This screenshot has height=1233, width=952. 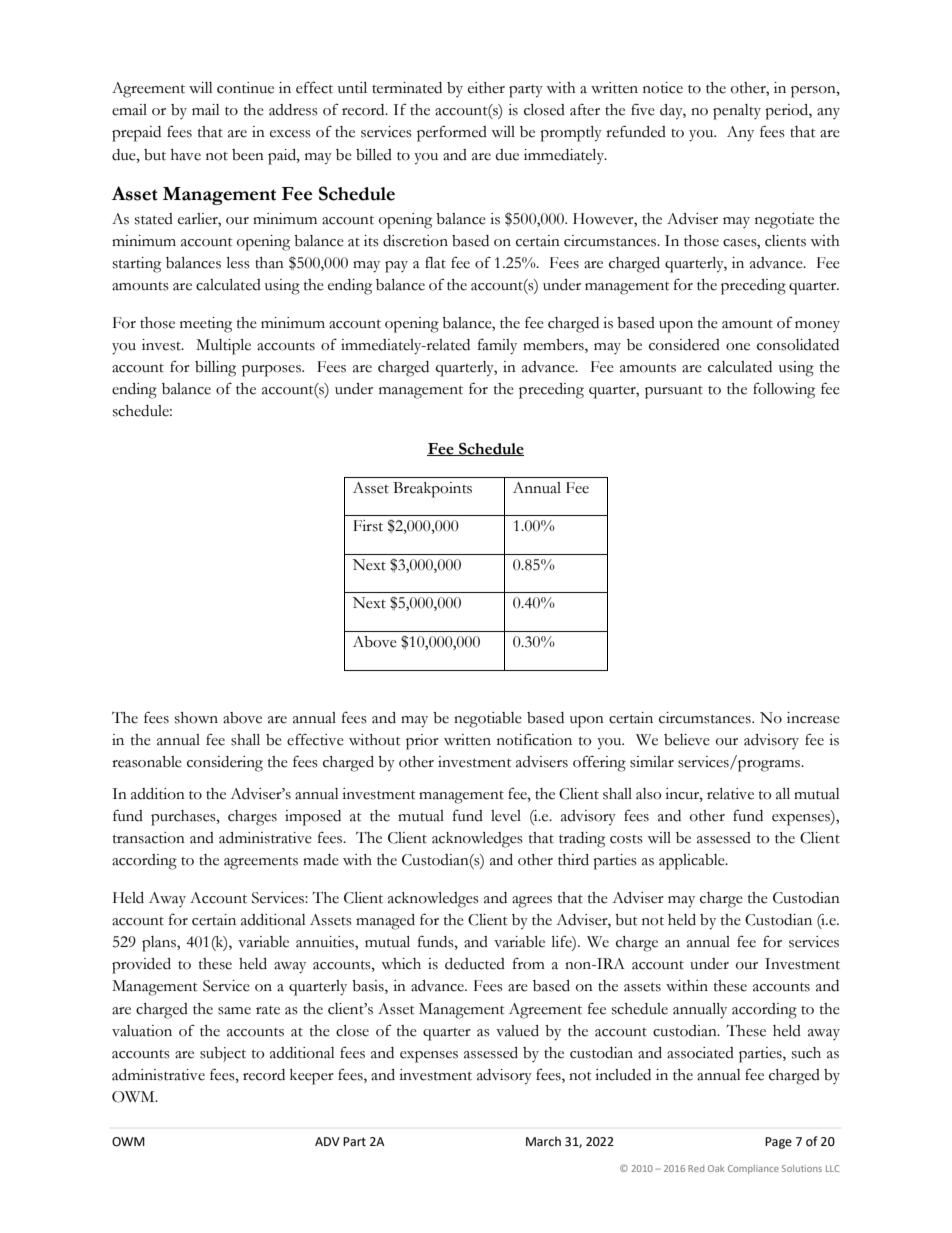 What do you see at coordinates (778, 1143) in the screenshot?
I see `Page` at bounding box center [778, 1143].
